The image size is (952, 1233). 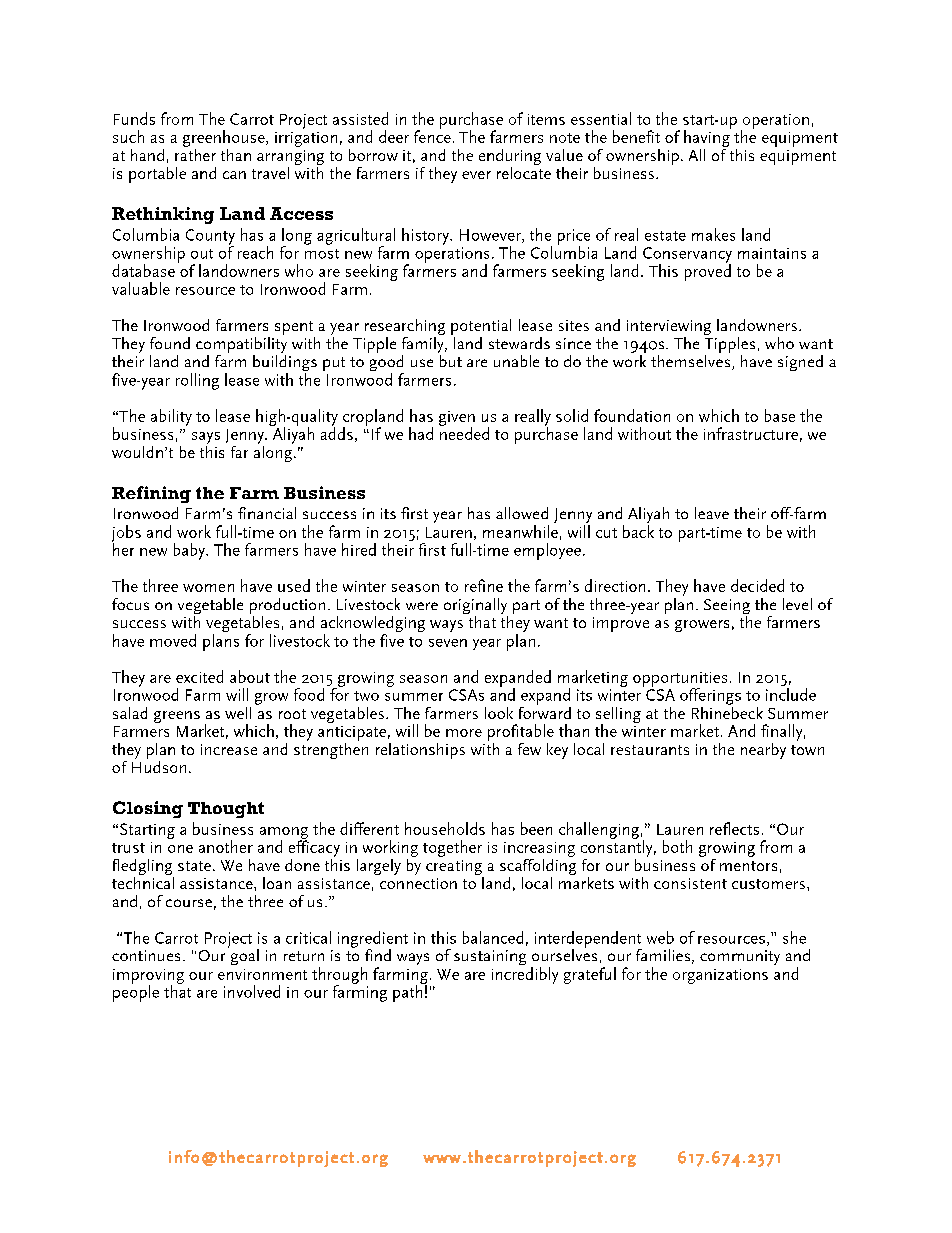 I want to click on Thought, so click(x=226, y=810).
